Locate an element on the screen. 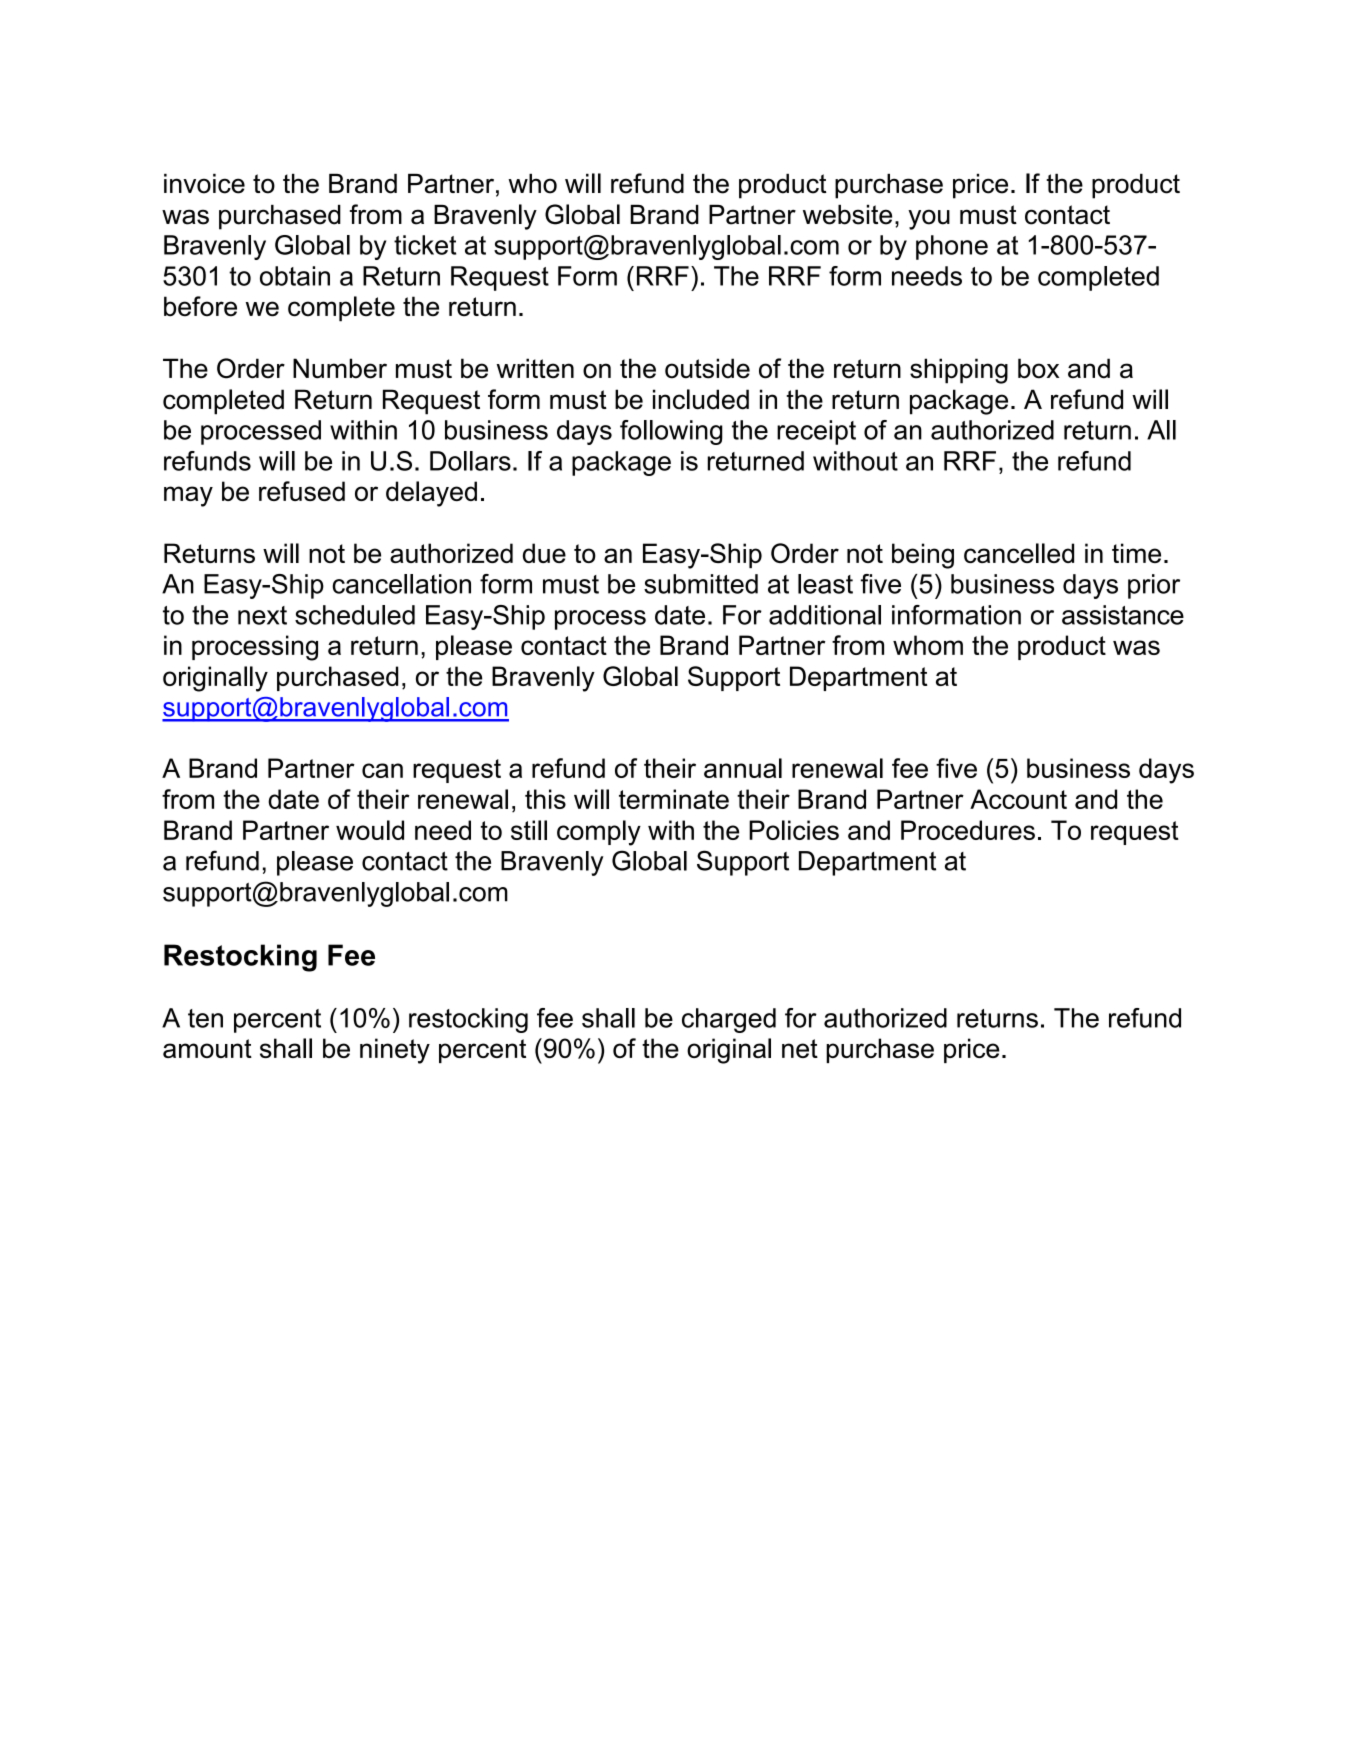 Image resolution: width=1363 pixels, height=1764 pixels. cancelled is located at coordinates (1019, 553).
